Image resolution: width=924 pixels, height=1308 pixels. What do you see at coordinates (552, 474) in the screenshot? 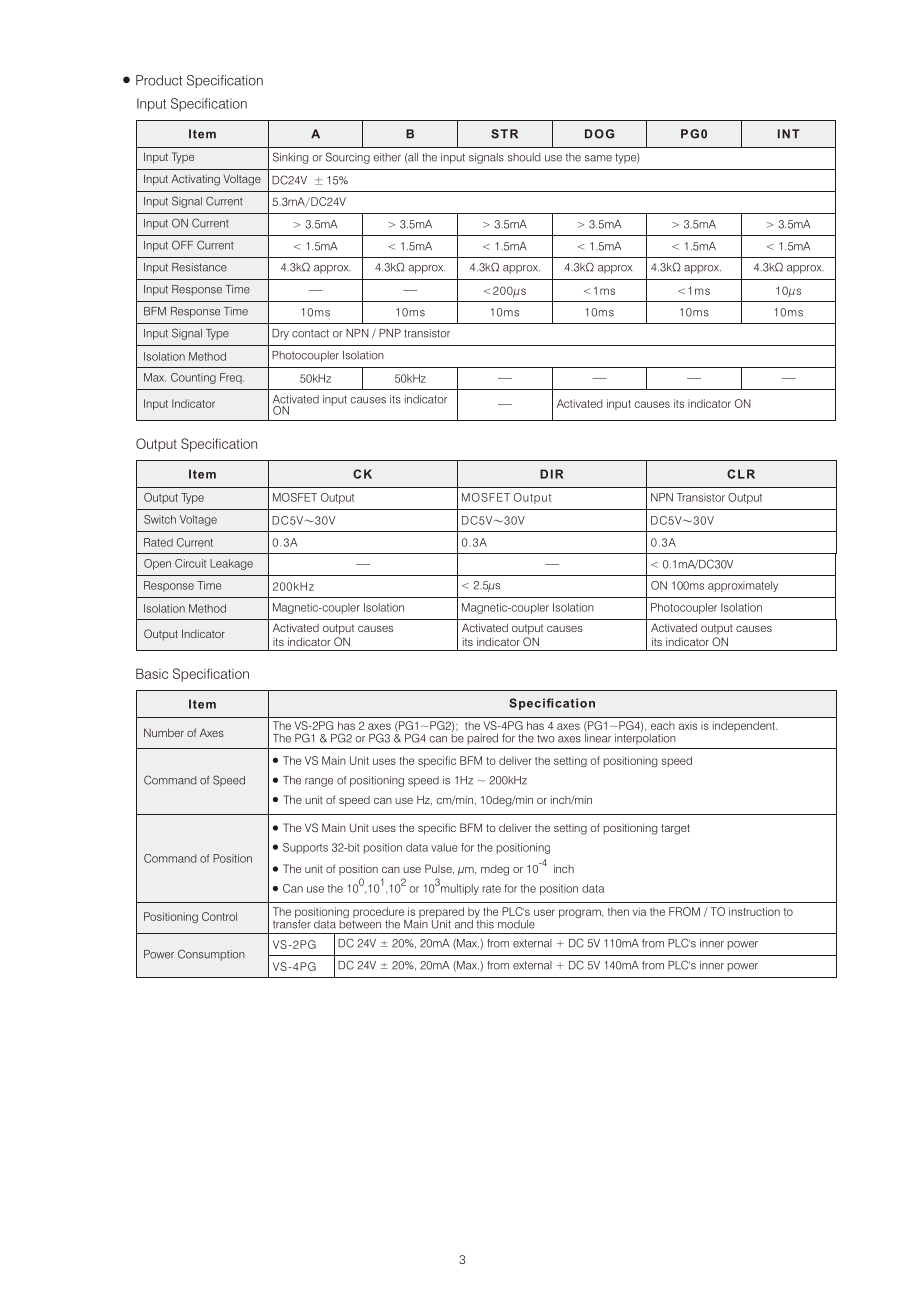
I see `DIR` at bounding box center [552, 474].
